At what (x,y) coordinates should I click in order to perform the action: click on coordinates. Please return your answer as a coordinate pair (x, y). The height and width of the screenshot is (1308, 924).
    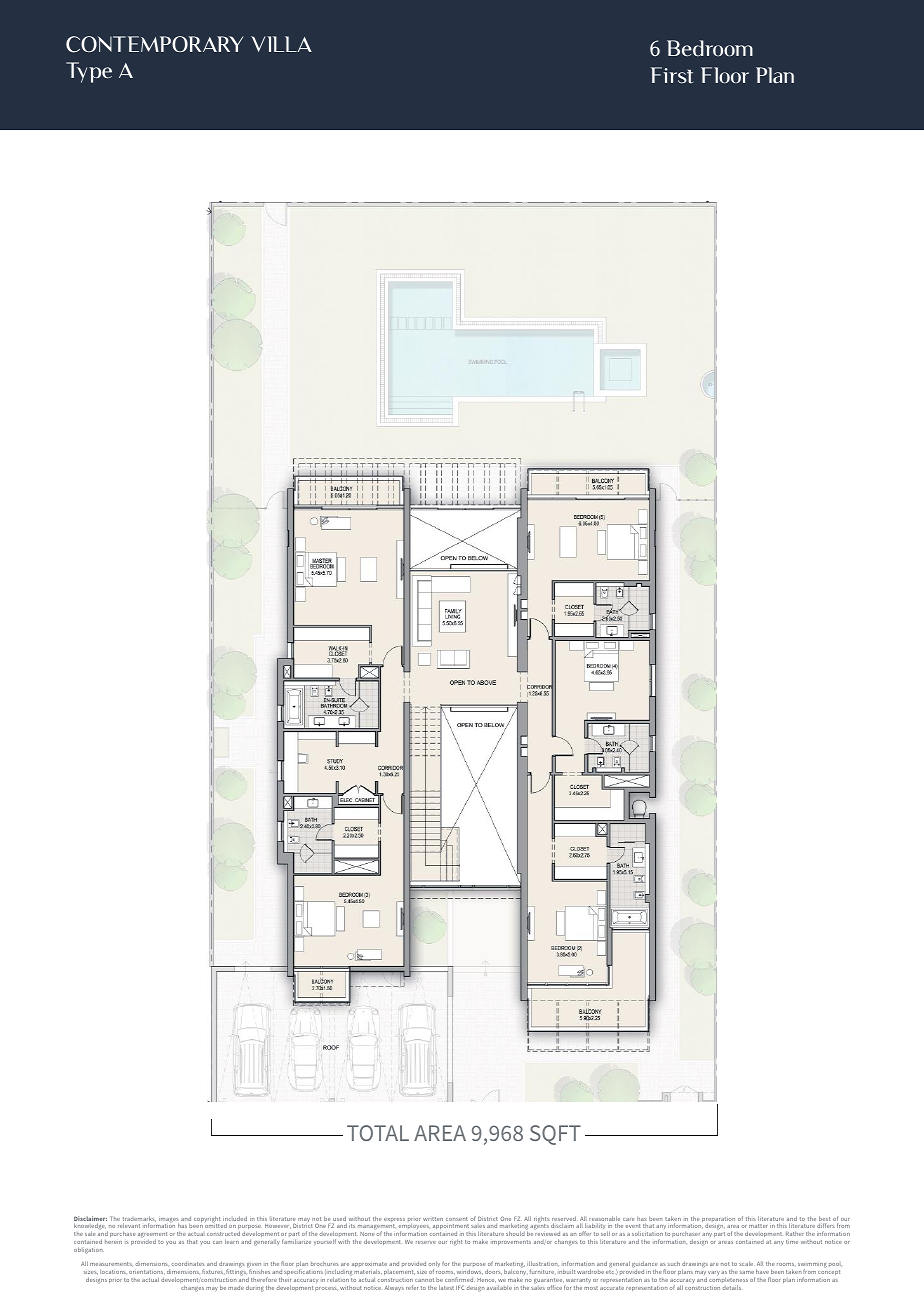
    Looking at the image, I should click on (188, 1264).
